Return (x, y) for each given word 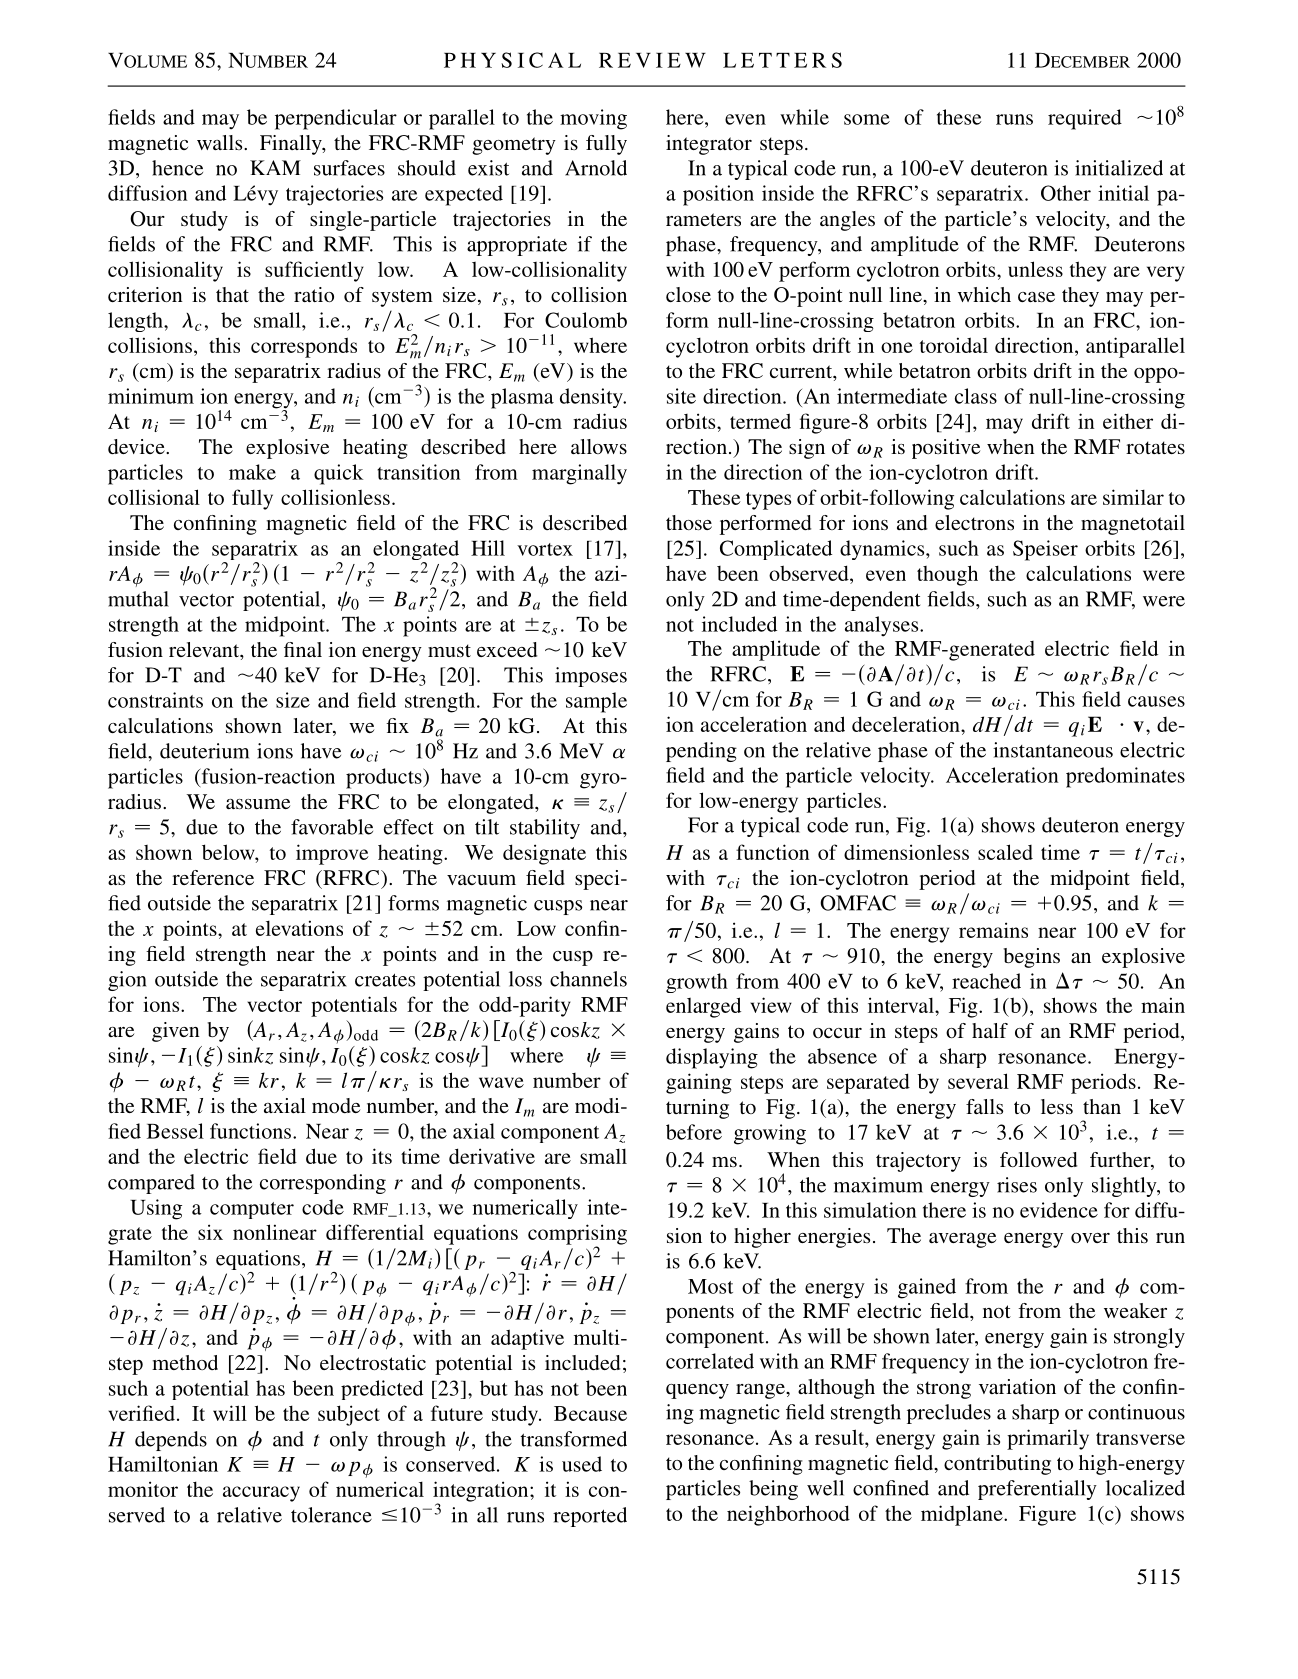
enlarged (703, 1007)
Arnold (596, 168)
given (176, 1032)
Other (1066, 193)
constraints (155, 700)
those (689, 522)
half (990, 1030)
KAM (275, 167)
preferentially (1037, 1490)
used (582, 1464)
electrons (974, 522)
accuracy (261, 1494)
